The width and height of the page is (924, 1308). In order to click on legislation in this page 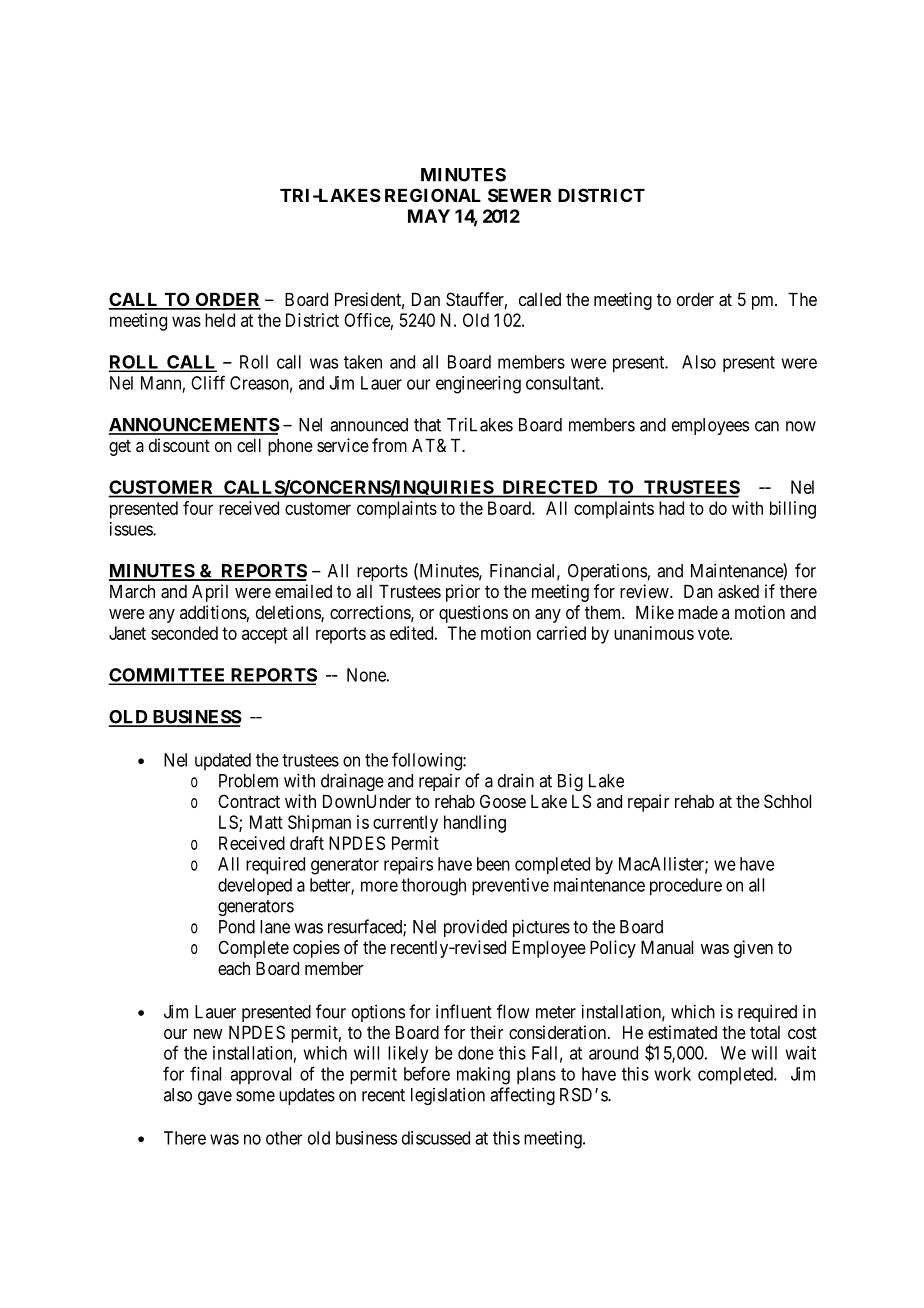, I will do `click(448, 1096)`.
